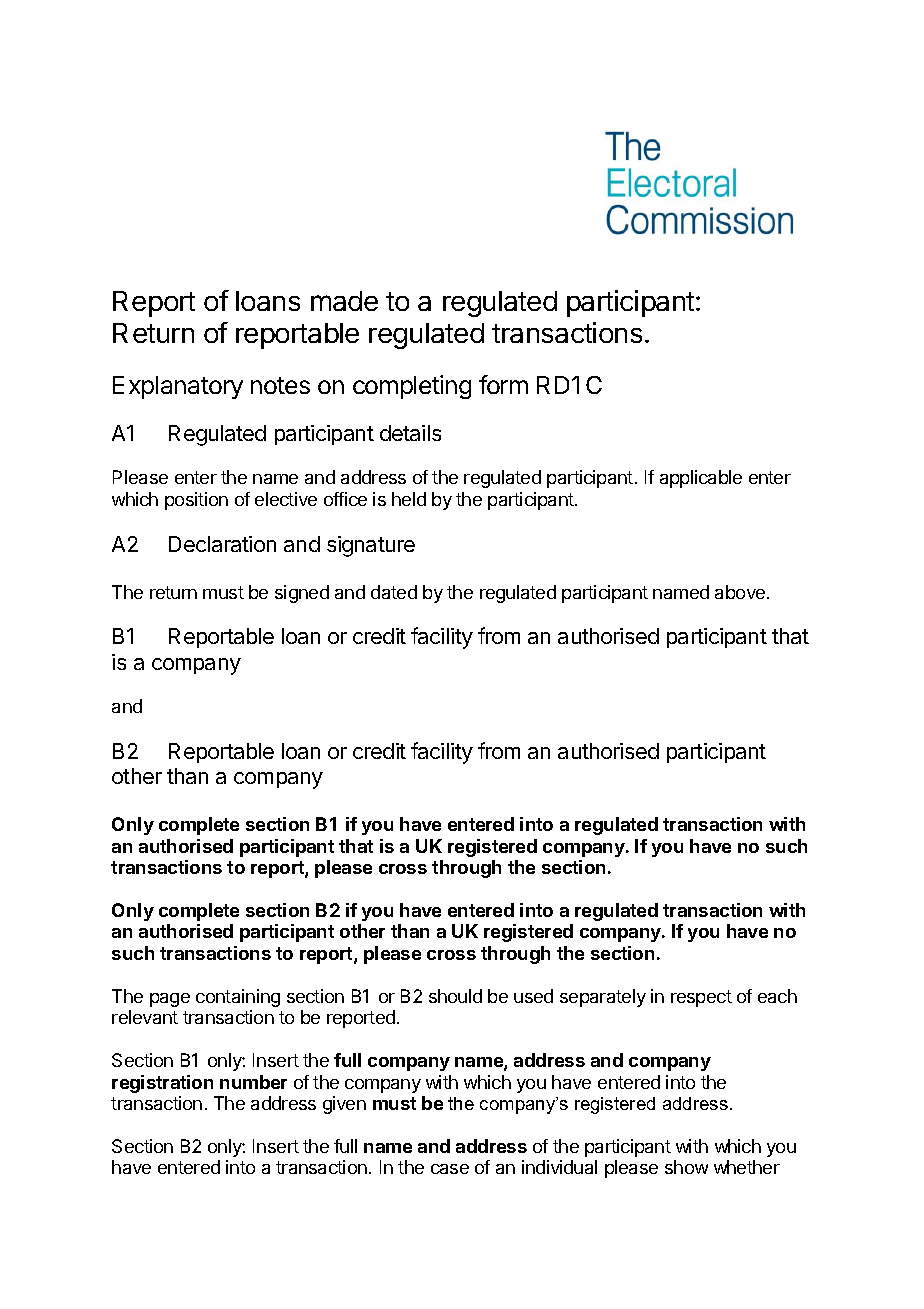  What do you see at coordinates (222, 544) in the screenshot?
I see `Declaration` at bounding box center [222, 544].
